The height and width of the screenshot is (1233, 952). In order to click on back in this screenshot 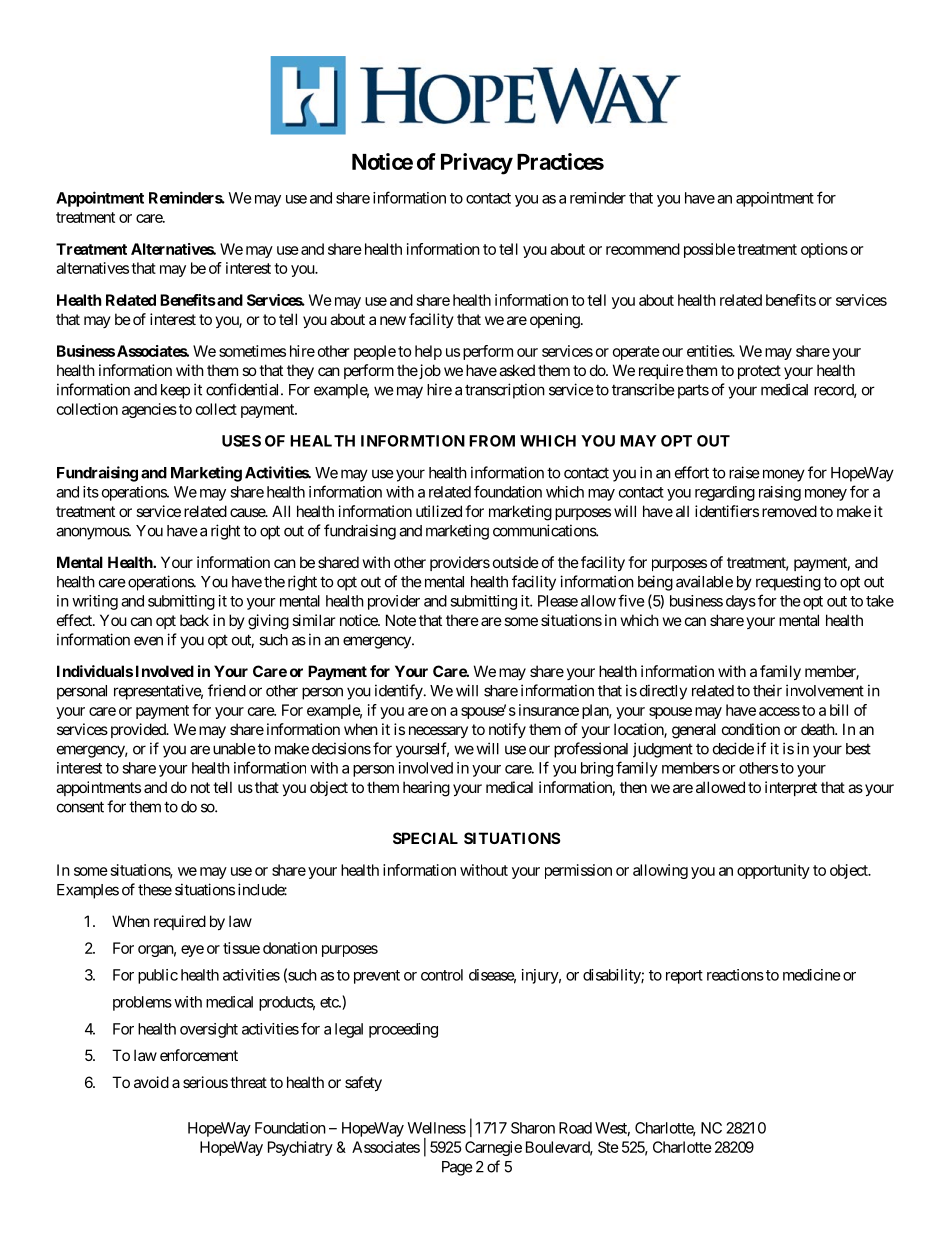, I will do `click(194, 620)`.
